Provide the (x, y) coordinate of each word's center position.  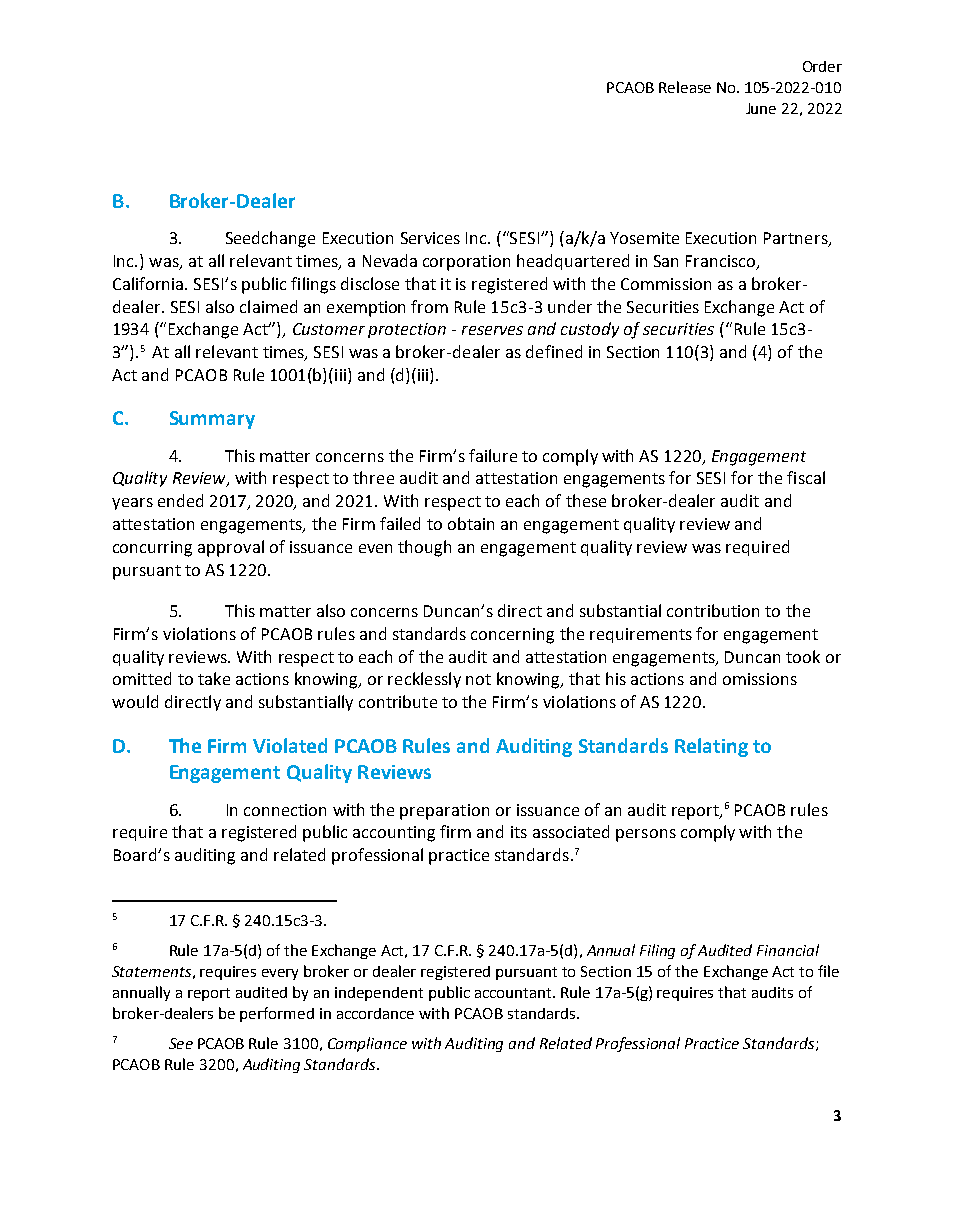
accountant (515, 993)
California (149, 283)
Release (685, 87)
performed (277, 1014)
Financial (788, 950)
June (761, 108)
